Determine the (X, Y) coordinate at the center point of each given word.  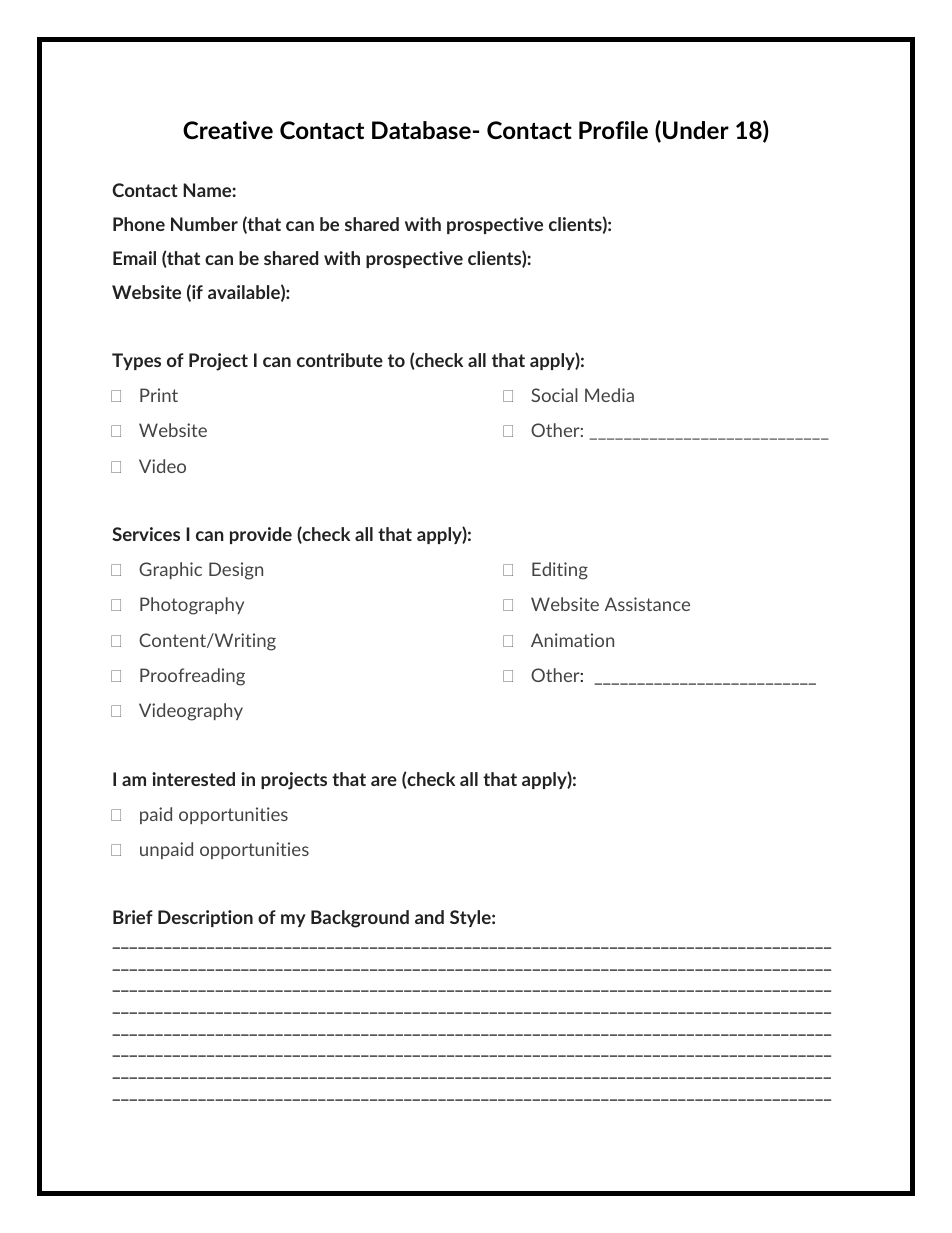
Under (696, 130)
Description (205, 918)
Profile (613, 130)
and (429, 917)
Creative (228, 130)
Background (360, 919)
